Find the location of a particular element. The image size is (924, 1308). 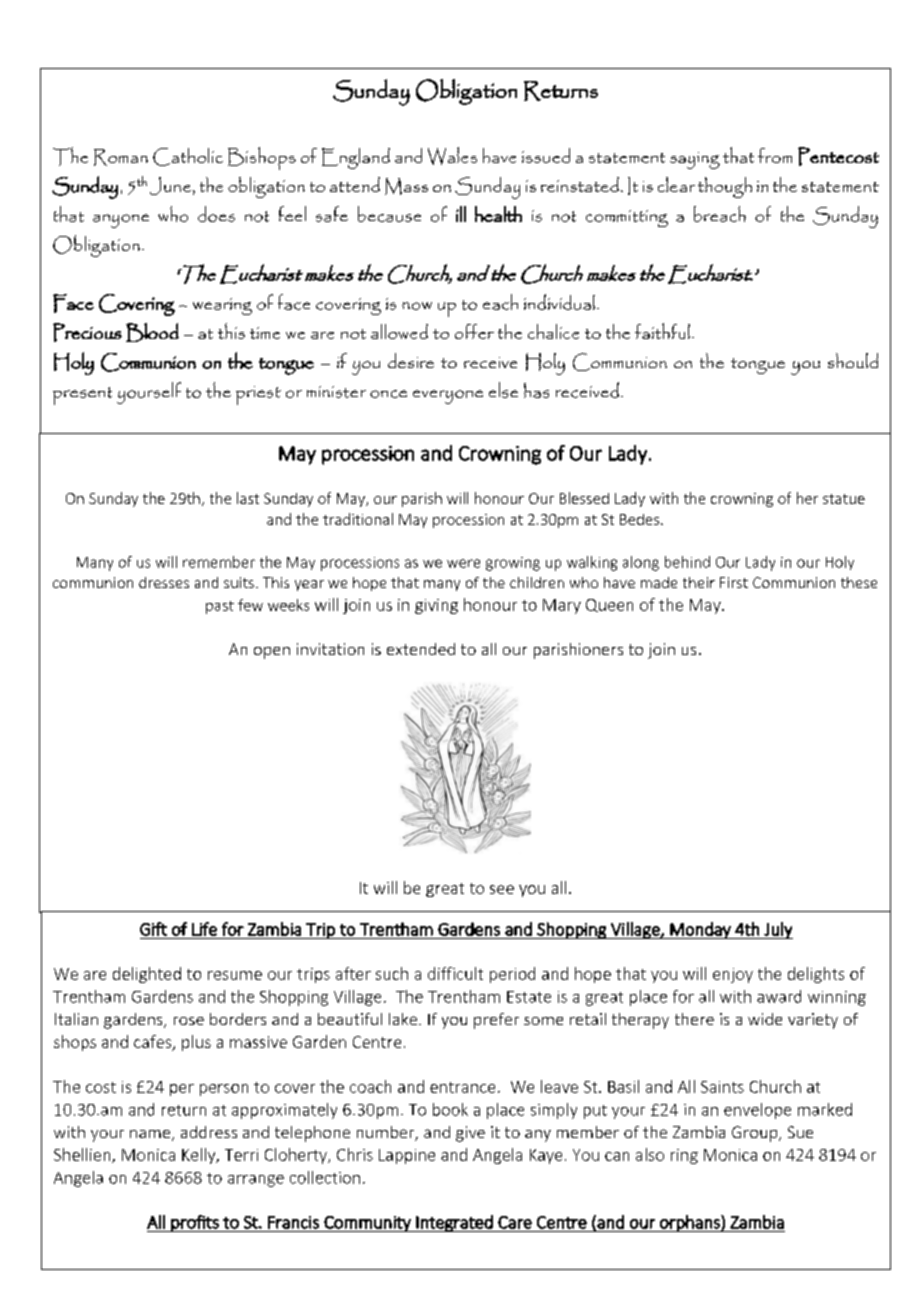

extended is located at coordinates (421, 649).
